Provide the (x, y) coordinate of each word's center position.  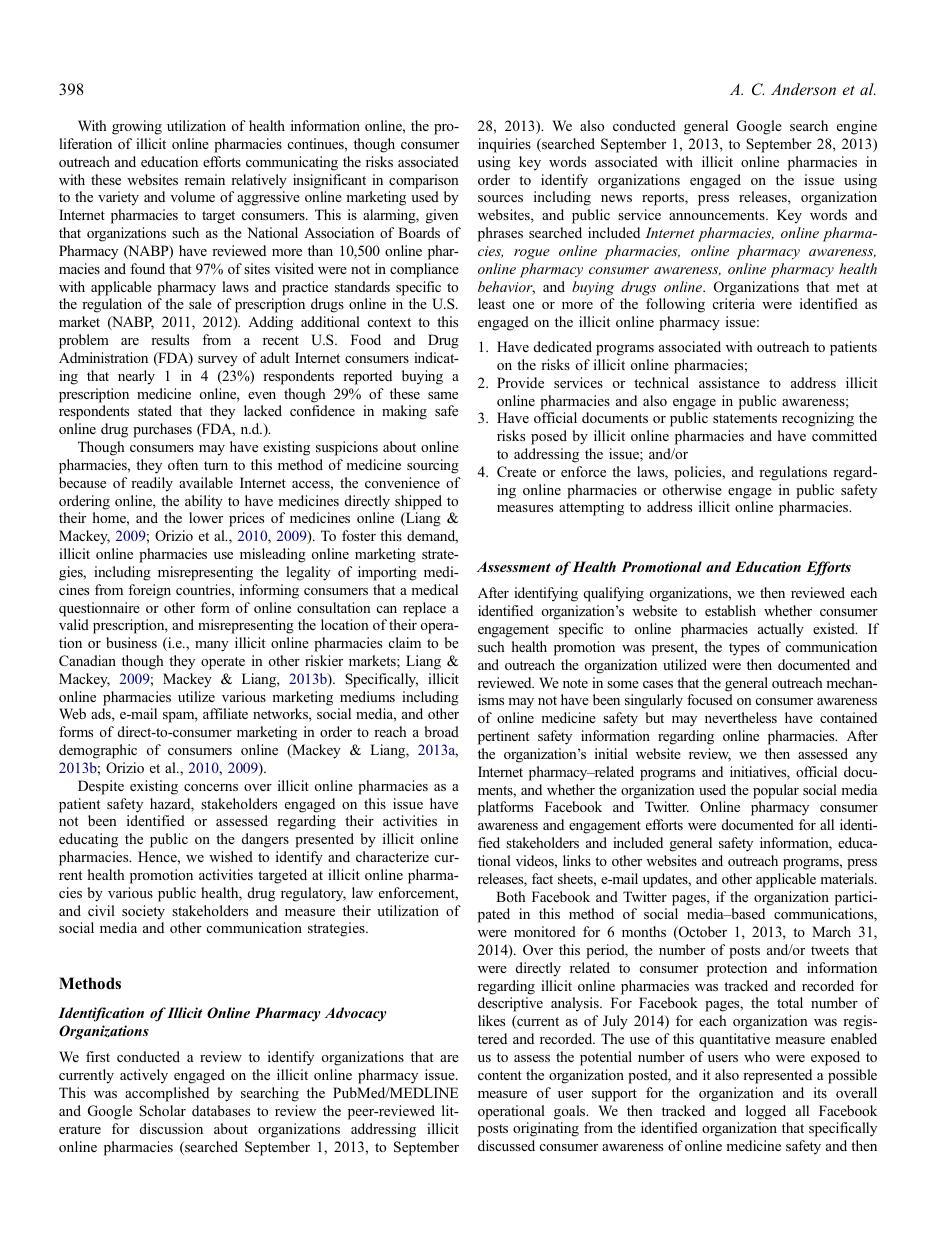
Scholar (162, 1110)
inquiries (504, 145)
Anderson (803, 89)
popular (776, 791)
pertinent (503, 737)
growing (137, 127)
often (183, 464)
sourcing (433, 466)
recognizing (818, 419)
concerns (211, 787)
